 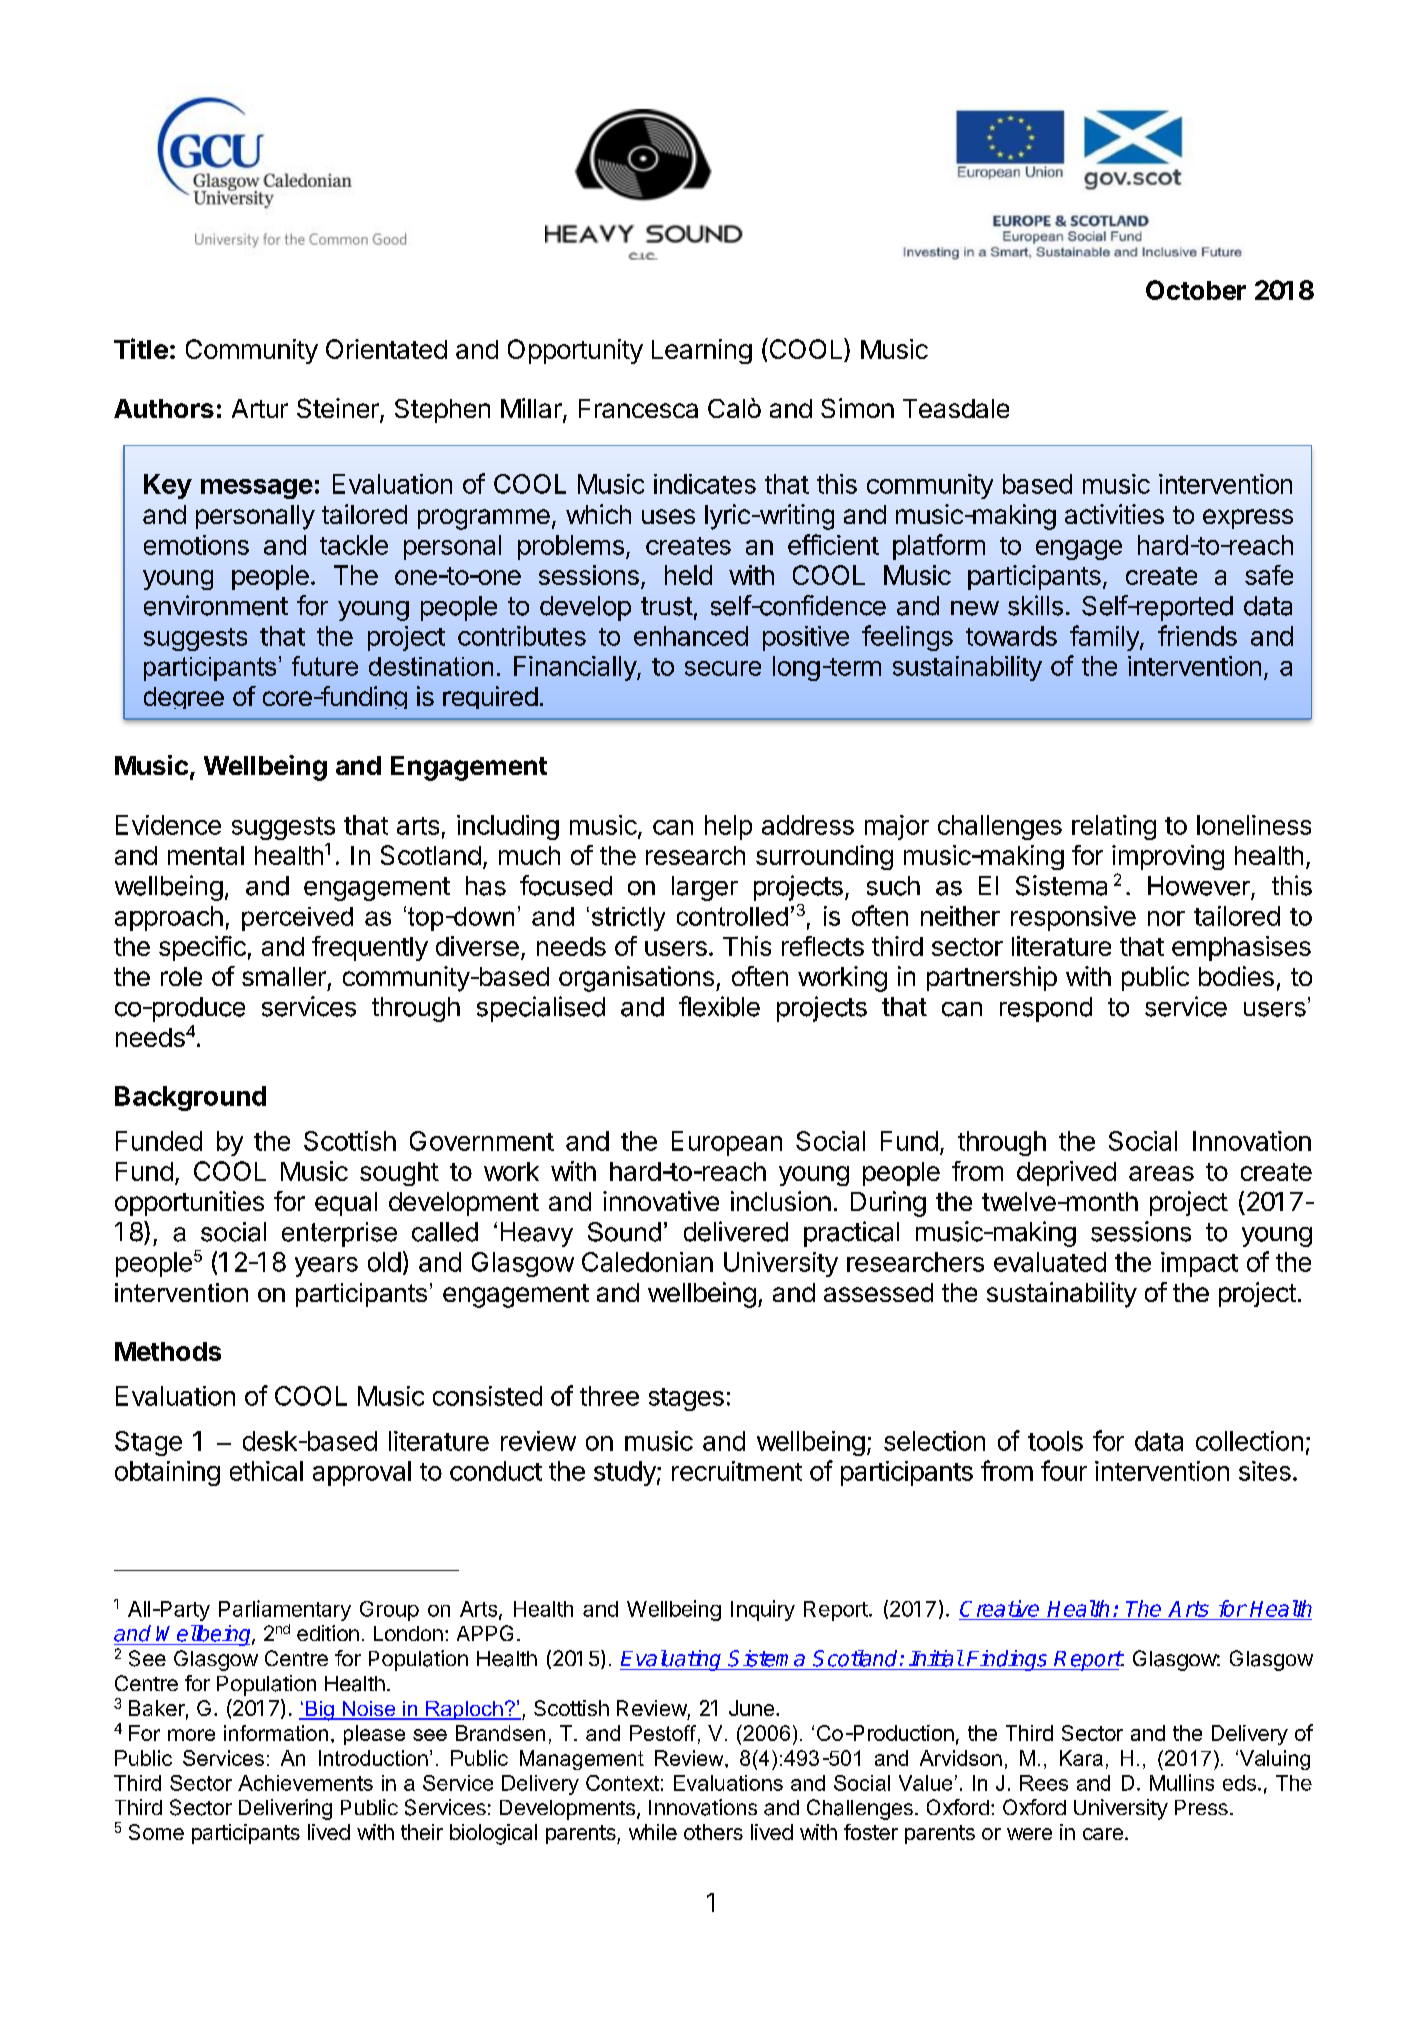 I want to click on Learning, so click(x=702, y=351).
